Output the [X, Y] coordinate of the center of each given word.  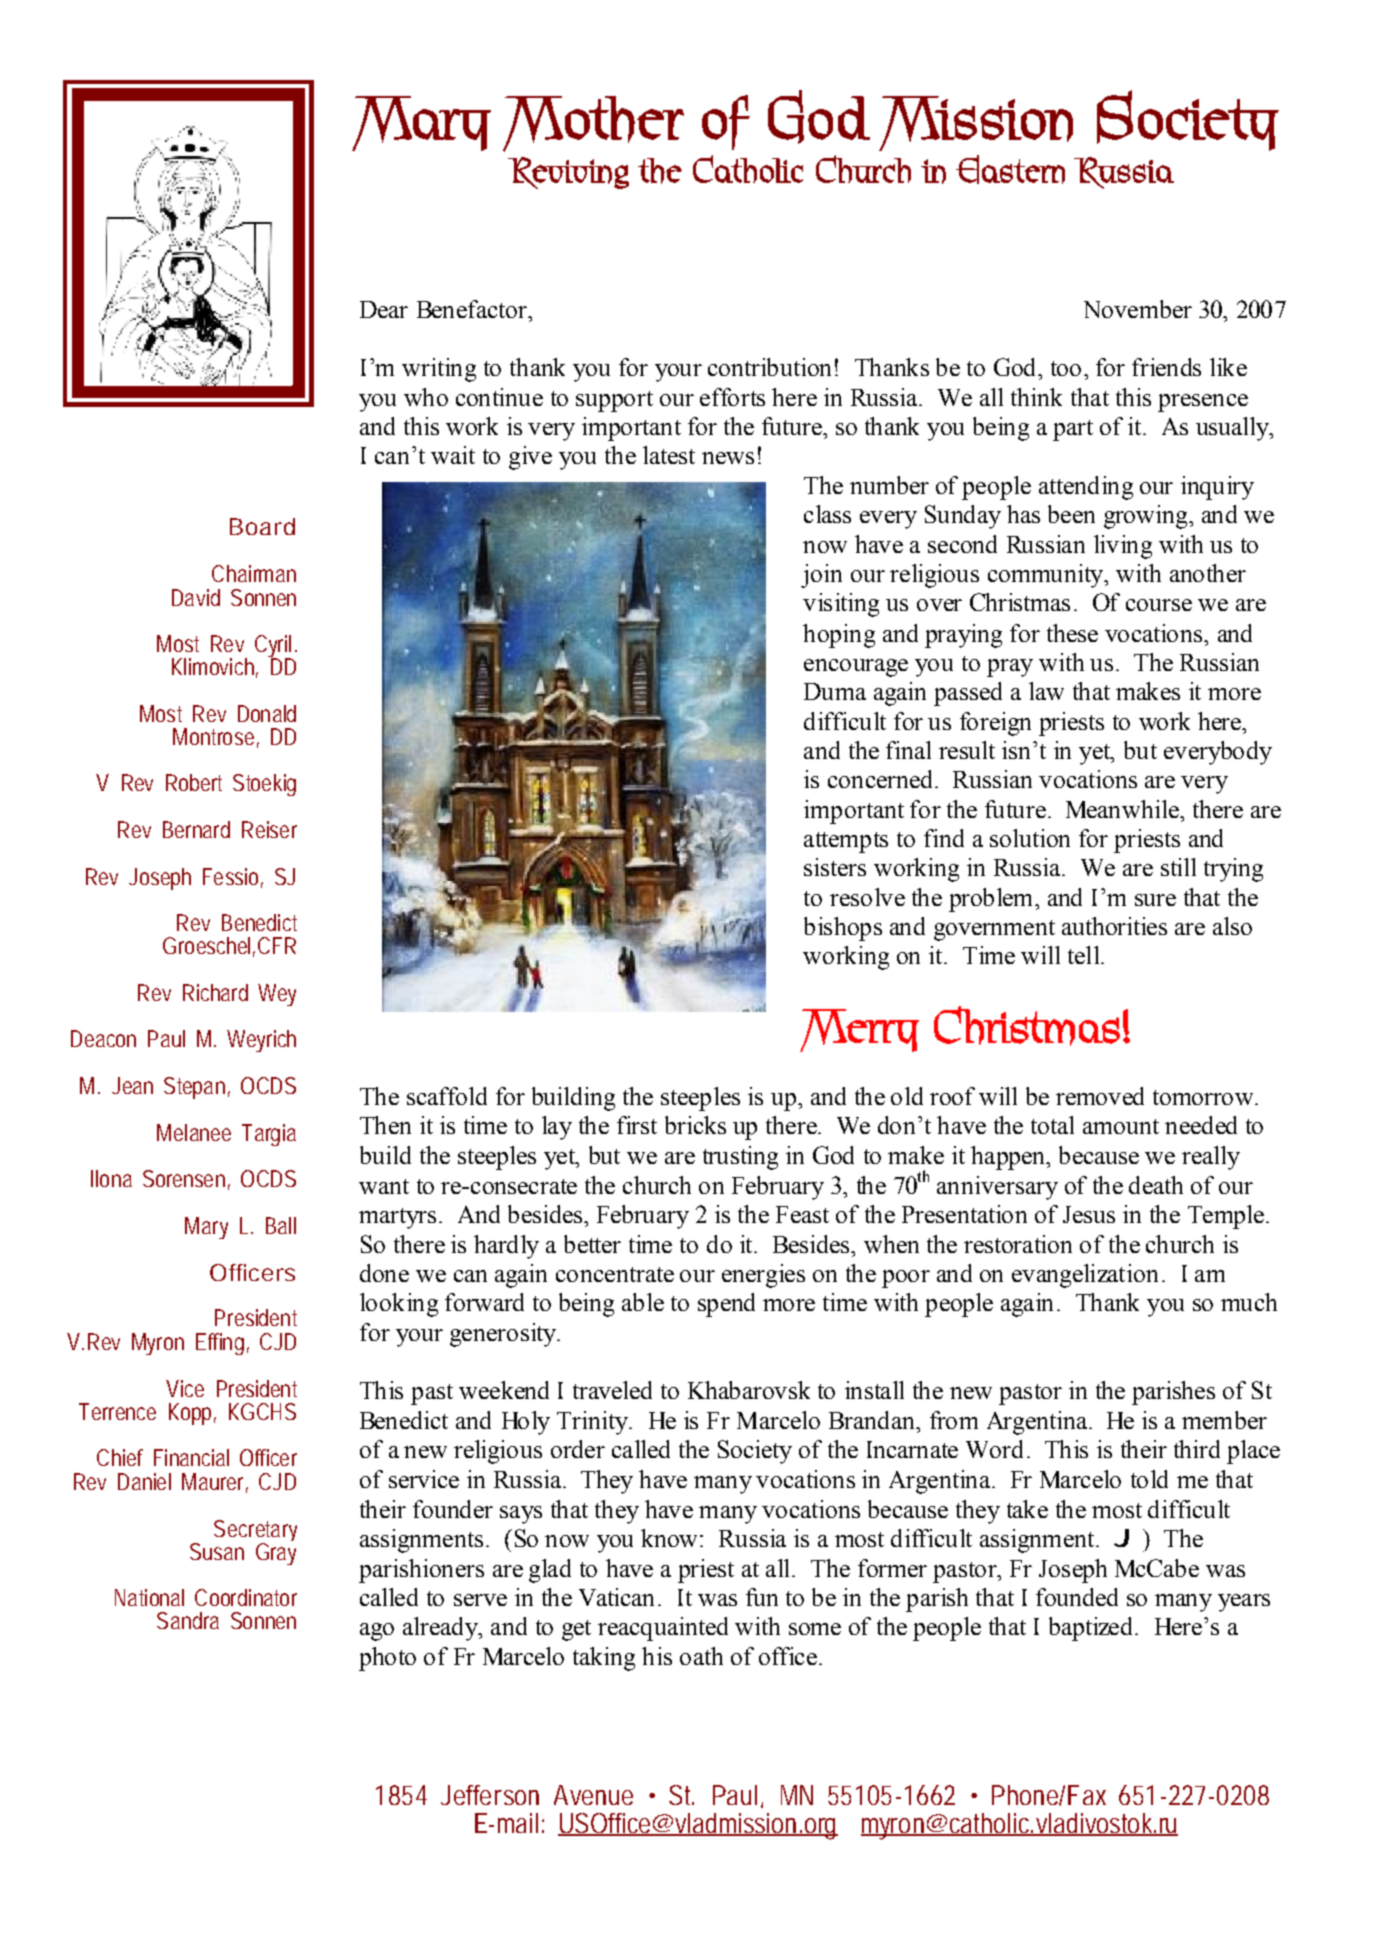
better [592, 1244]
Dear [384, 309]
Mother [593, 124]
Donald [267, 713]
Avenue [593, 1795]
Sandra [188, 1620]
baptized [1090, 1629]
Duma [835, 691]
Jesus [1089, 1214]
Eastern [1010, 169]
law [1046, 691]
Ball [281, 1225]
